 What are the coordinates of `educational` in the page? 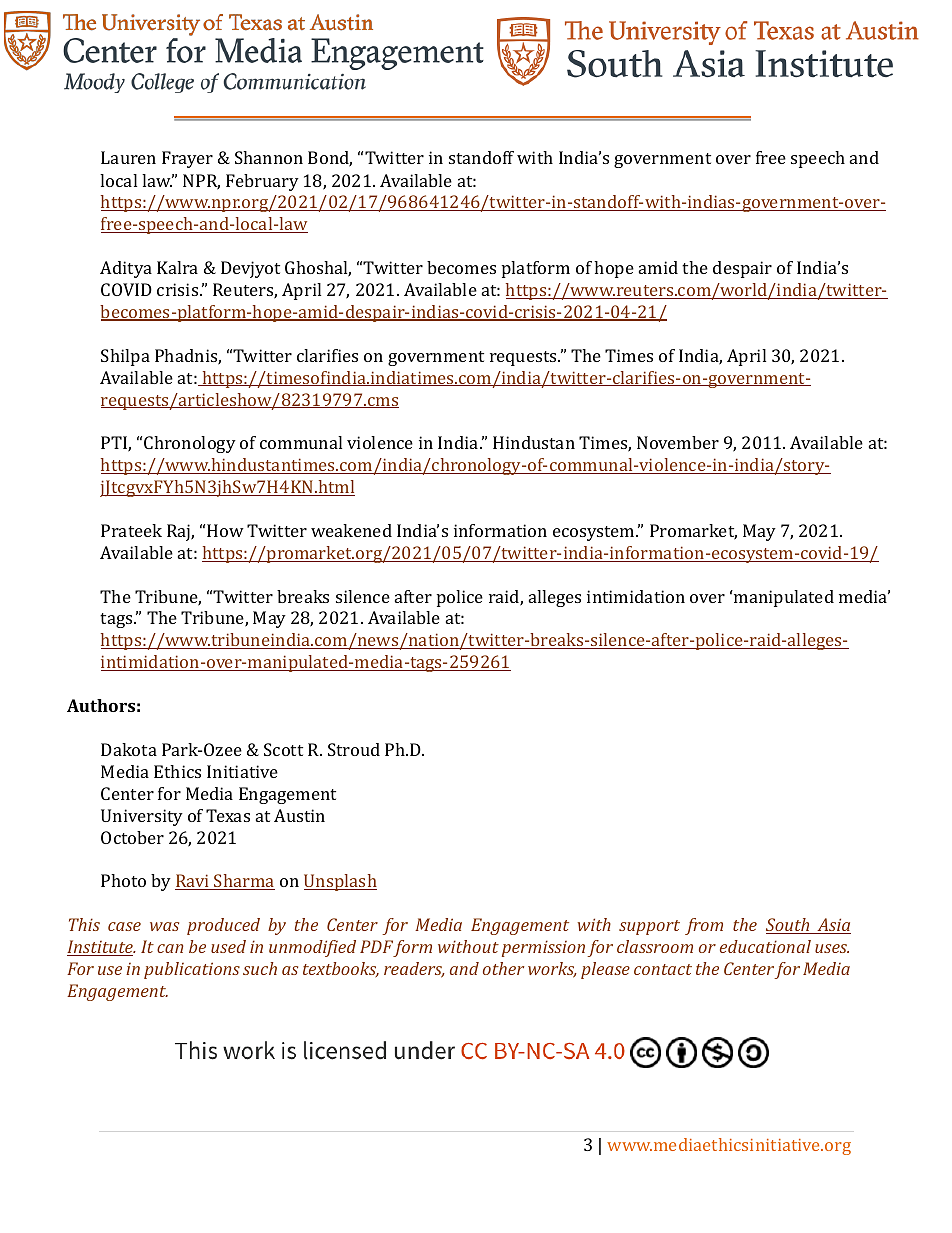 It's located at (765, 946).
